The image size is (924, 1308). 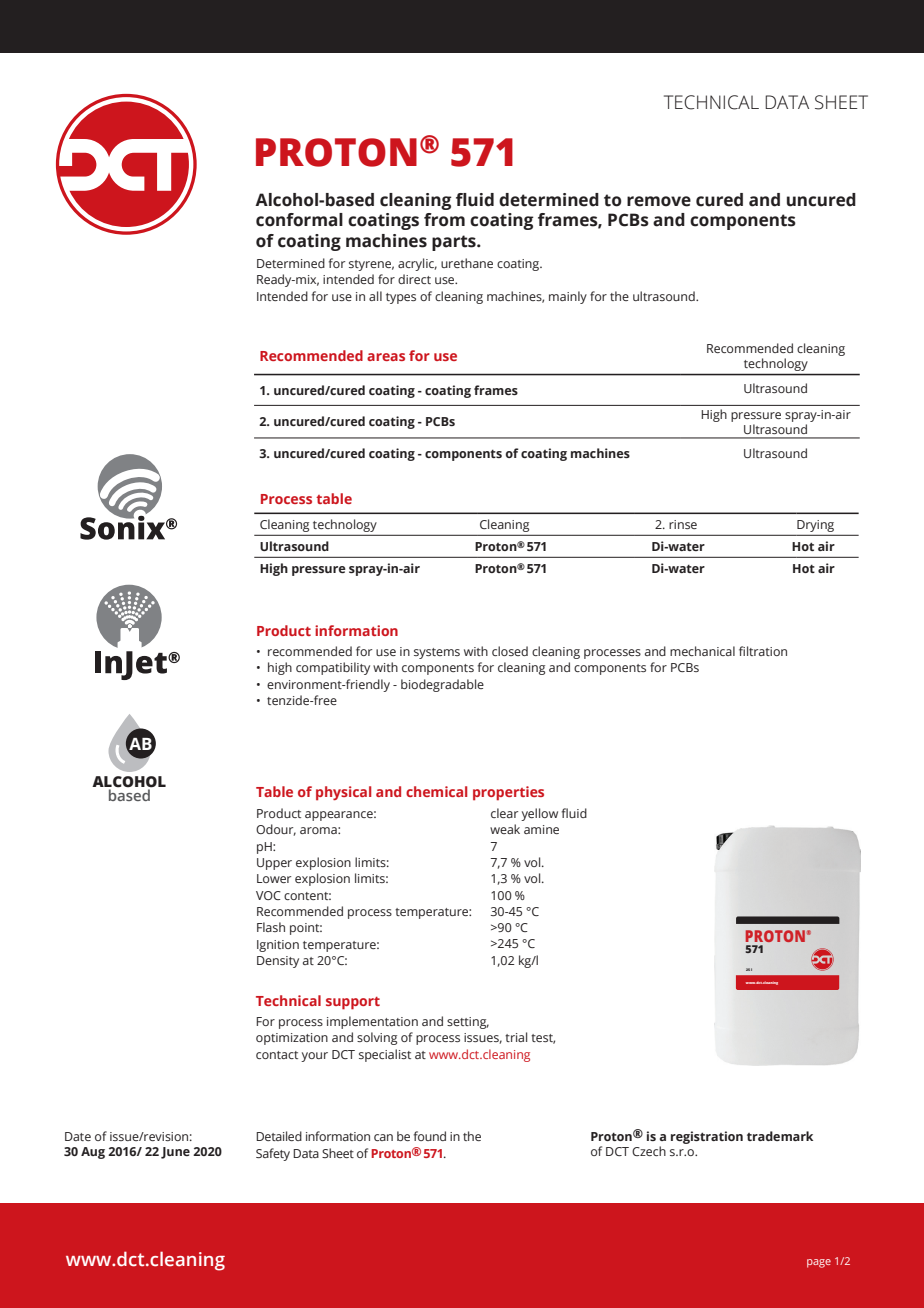 I want to click on Odour, so click(x=276, y=830).
